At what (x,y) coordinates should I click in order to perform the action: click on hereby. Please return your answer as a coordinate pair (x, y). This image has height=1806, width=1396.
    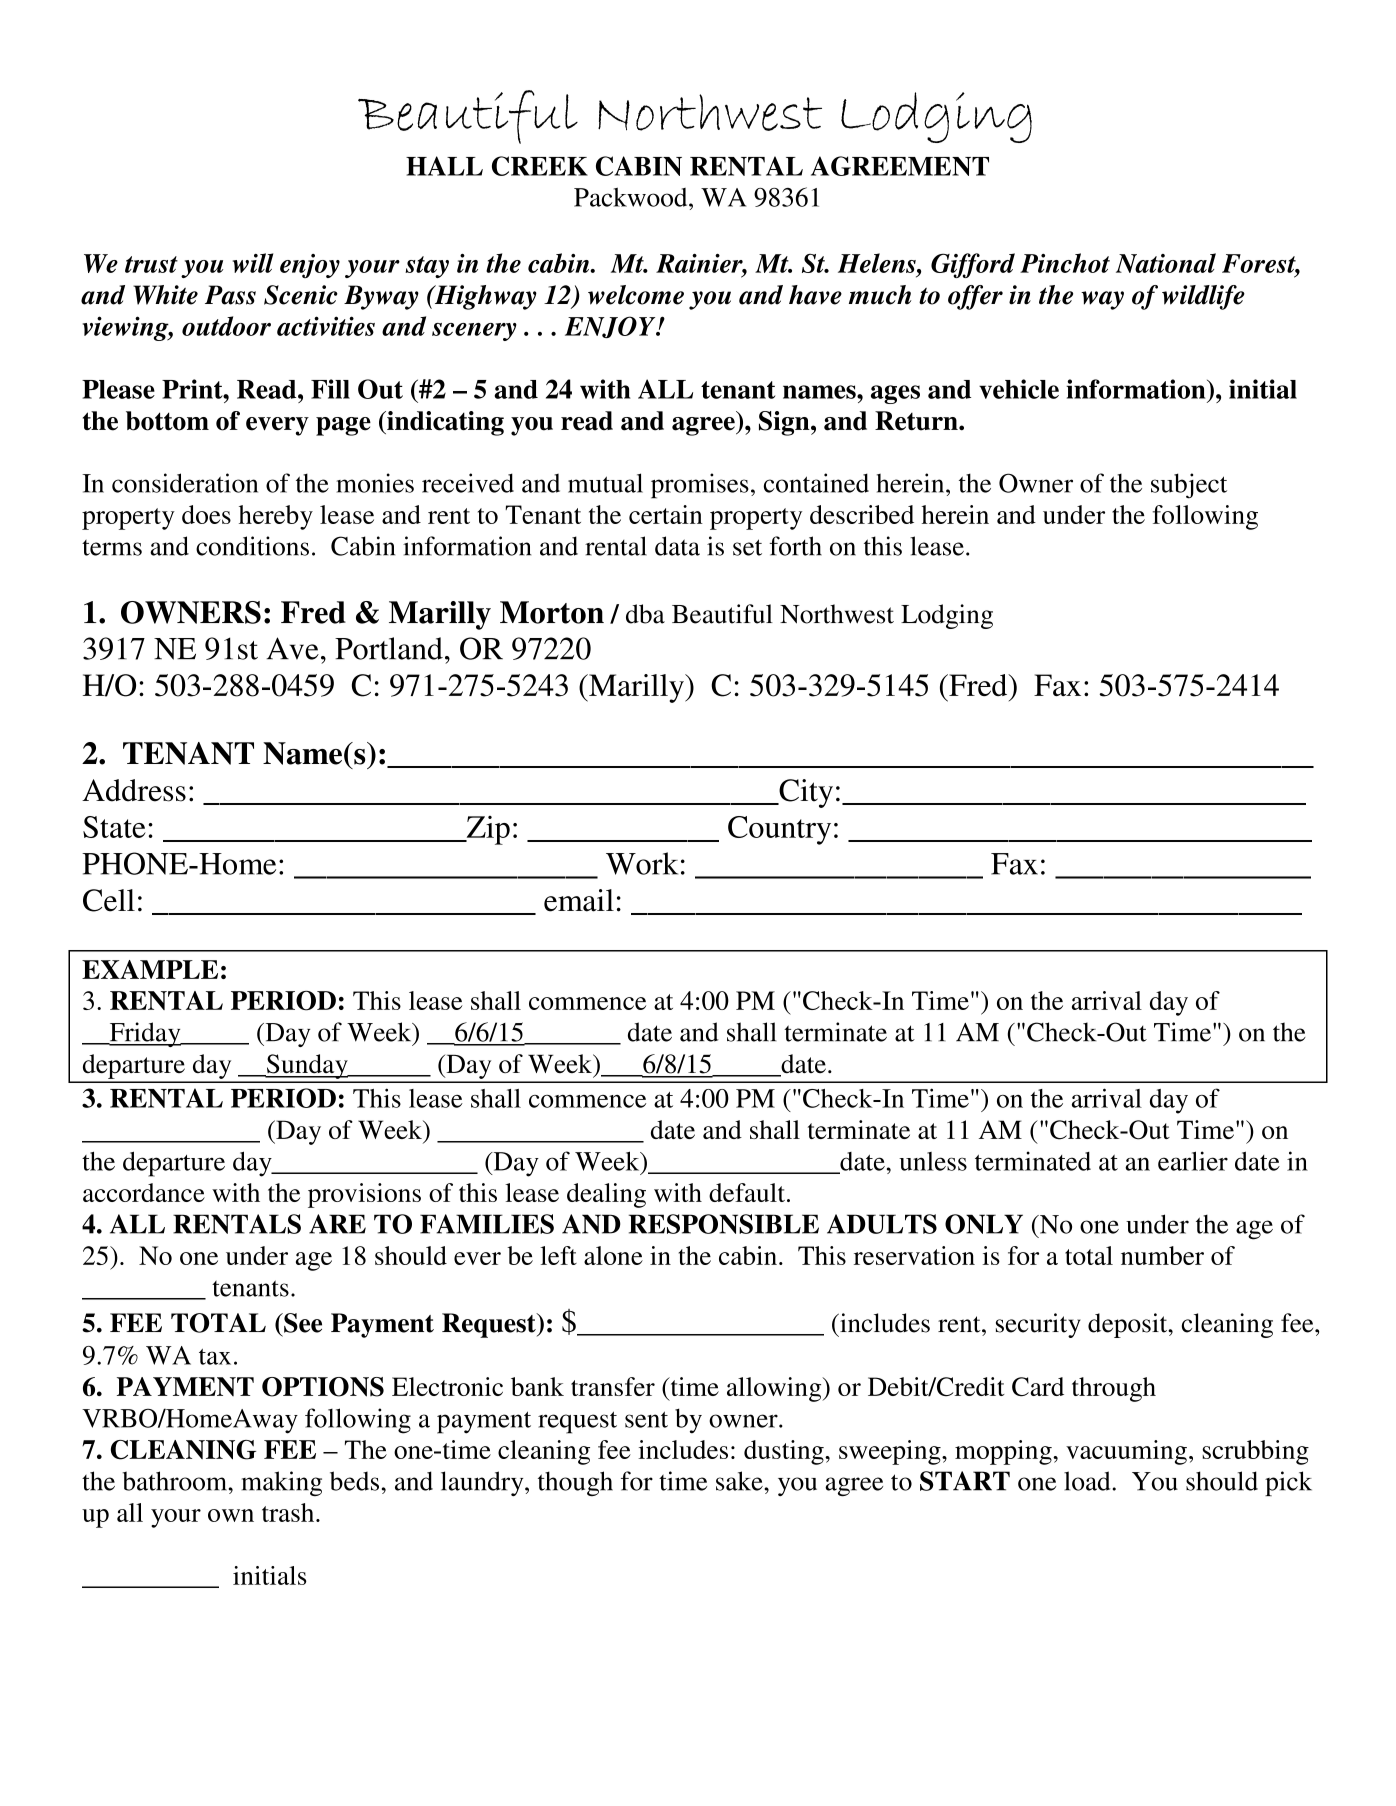
    Looking at the image, I should click on (276, 517).
